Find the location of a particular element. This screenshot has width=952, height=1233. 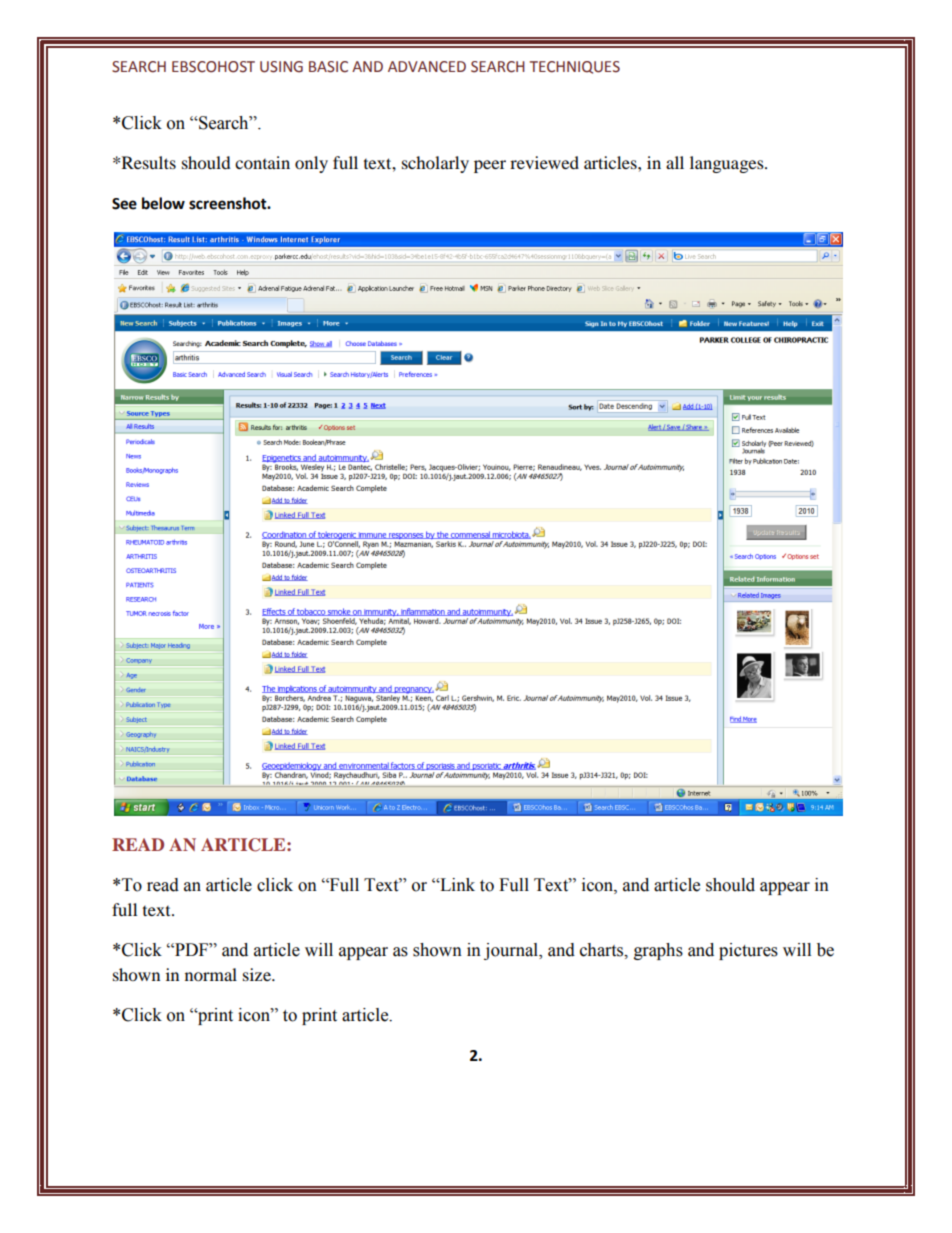

below is located at coordinates (163, 203).
